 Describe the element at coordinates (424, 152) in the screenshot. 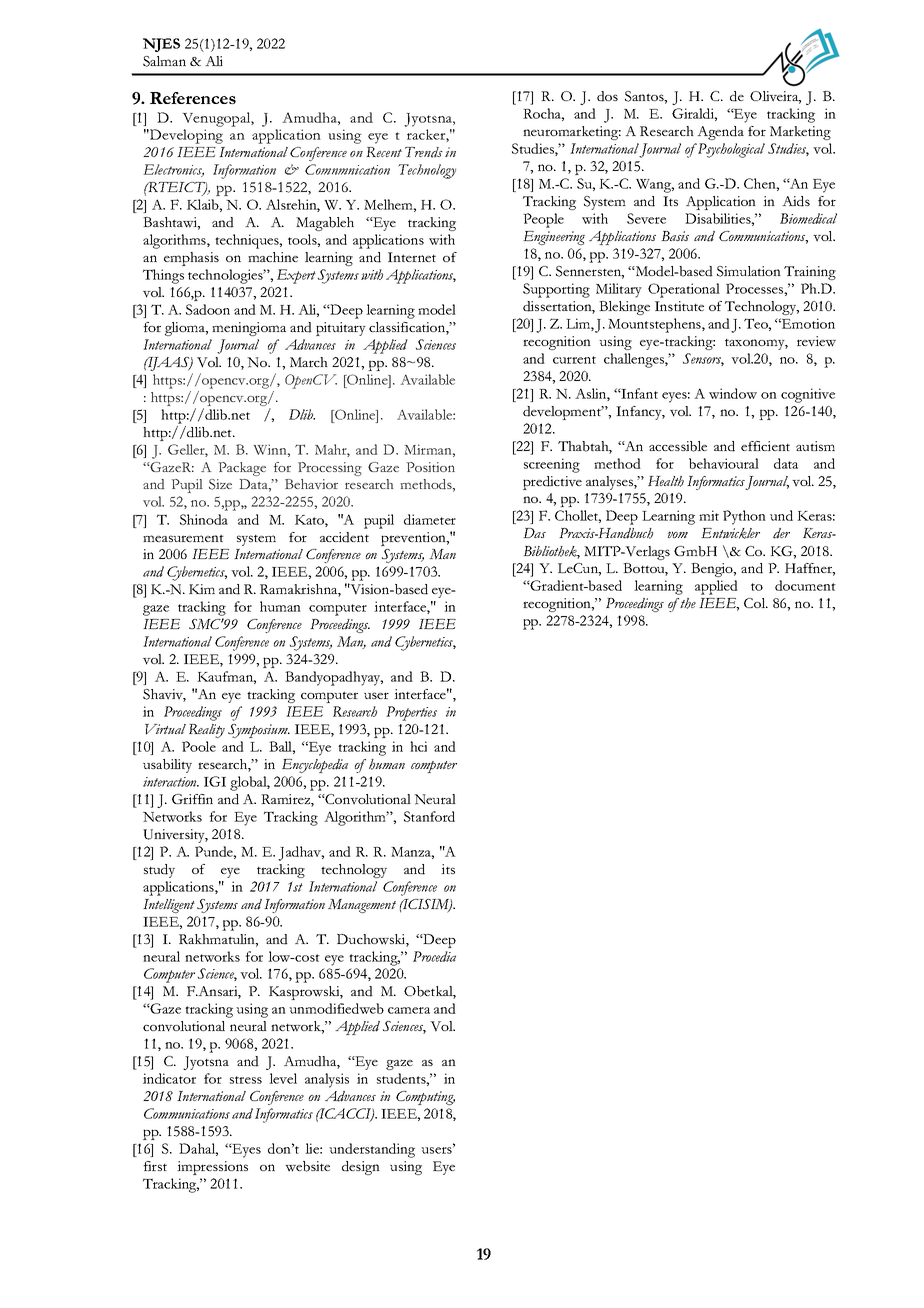

I see `Trends` at that location.
